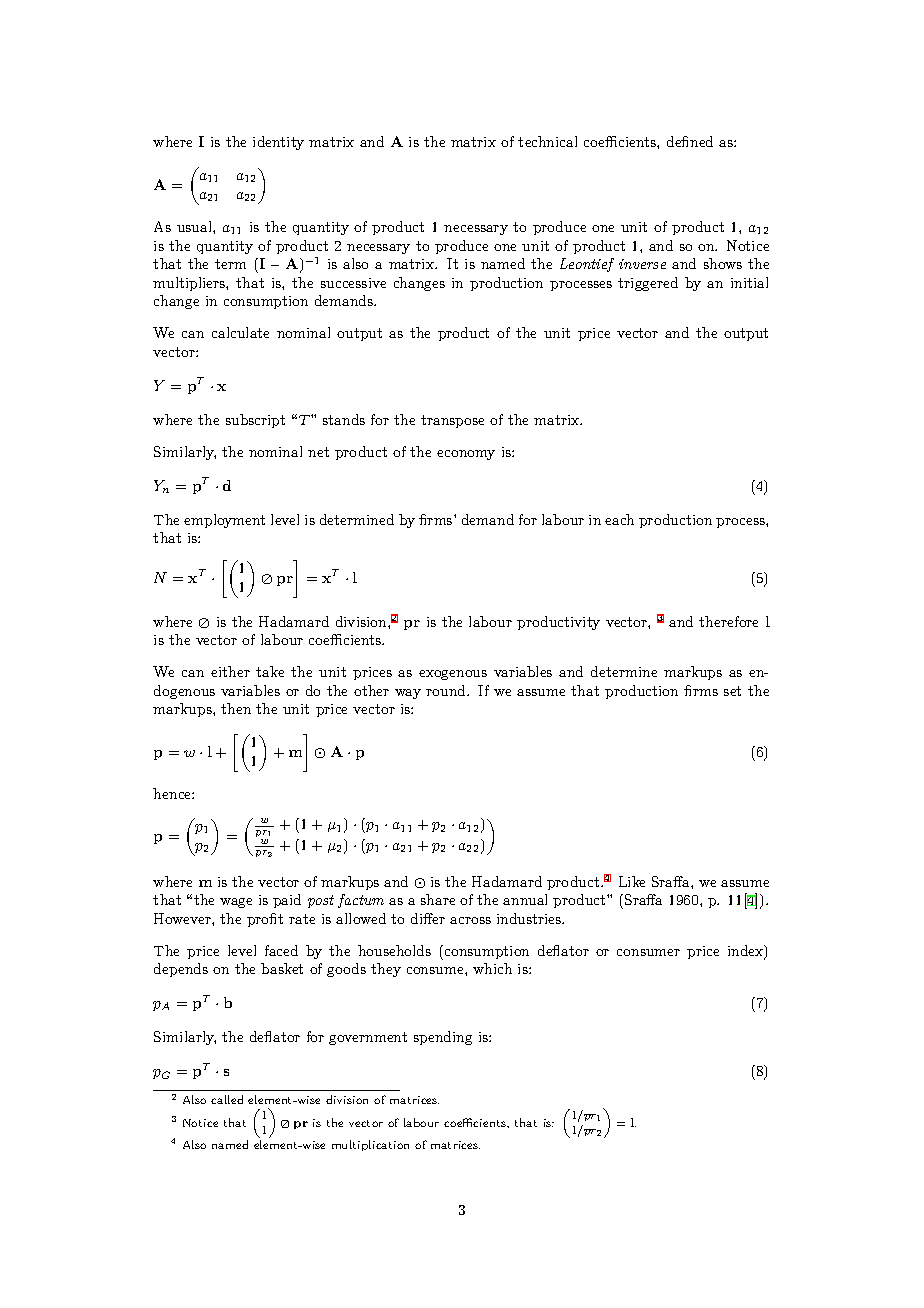  I want to click on called, so click(227, 1099).
